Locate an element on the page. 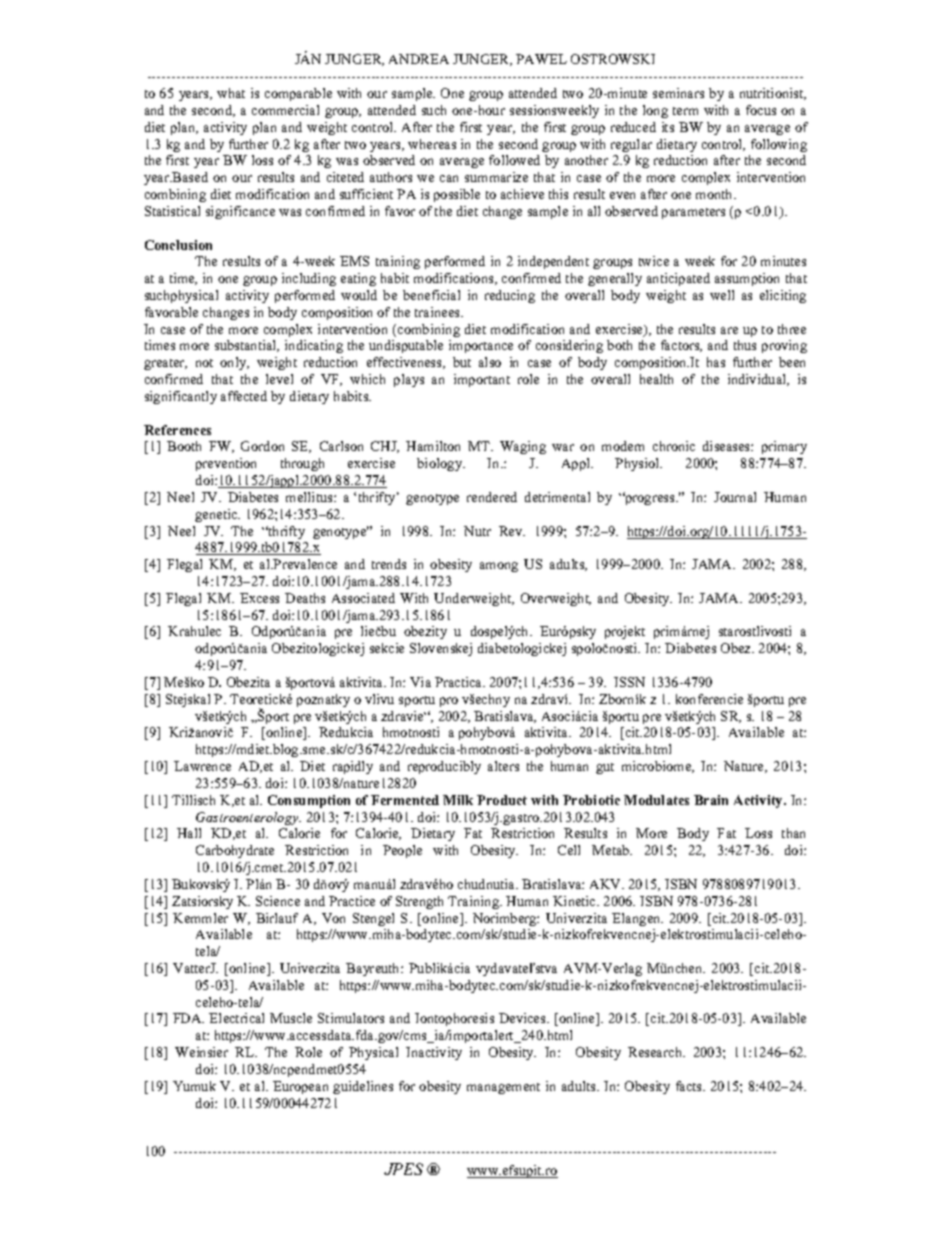 Image resolution: width=952 pixels, height=1233 pixels. Excess is located at coordinates (259, 598).
